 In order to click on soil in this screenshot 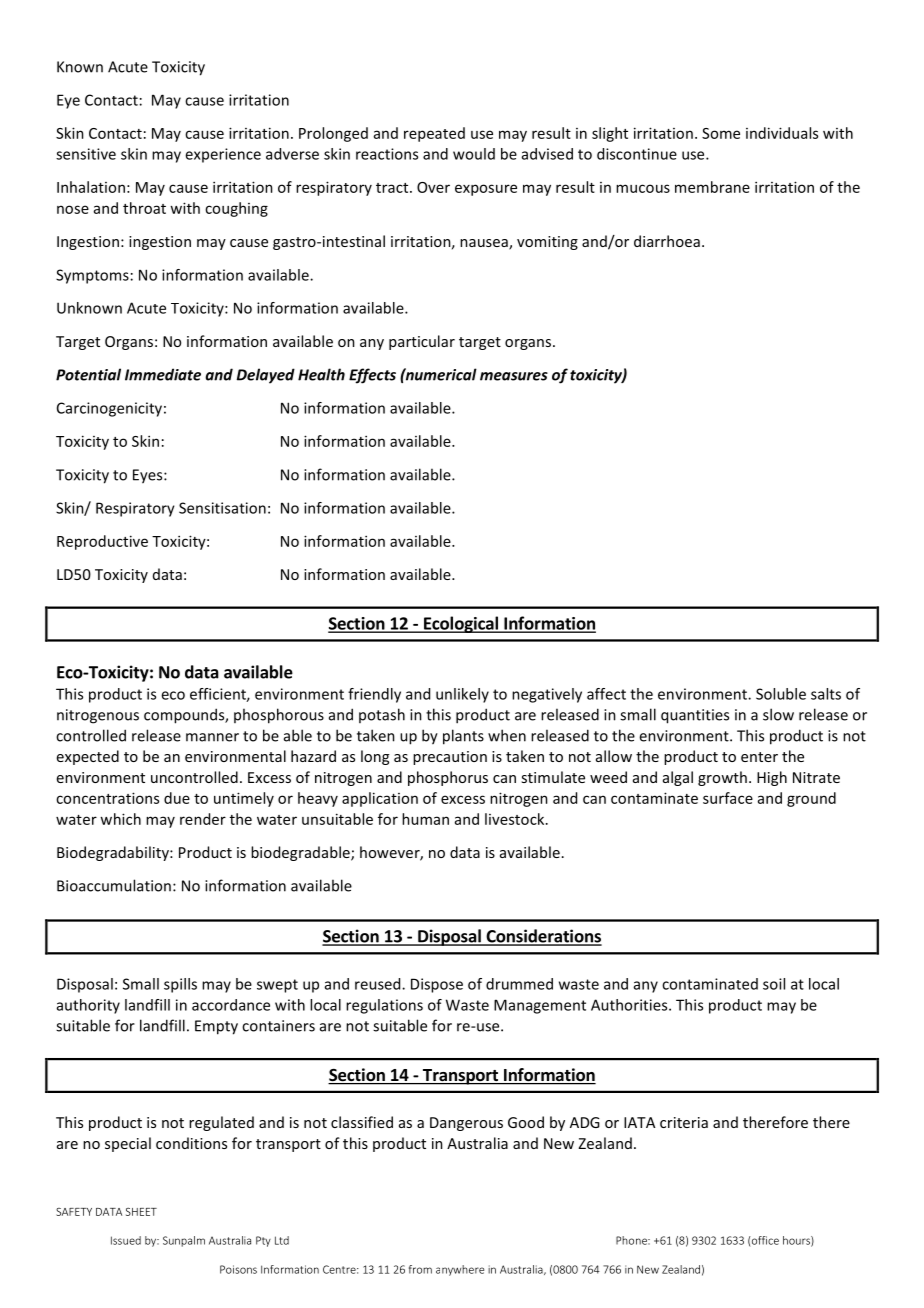, I will do `click(774, 984)`.
